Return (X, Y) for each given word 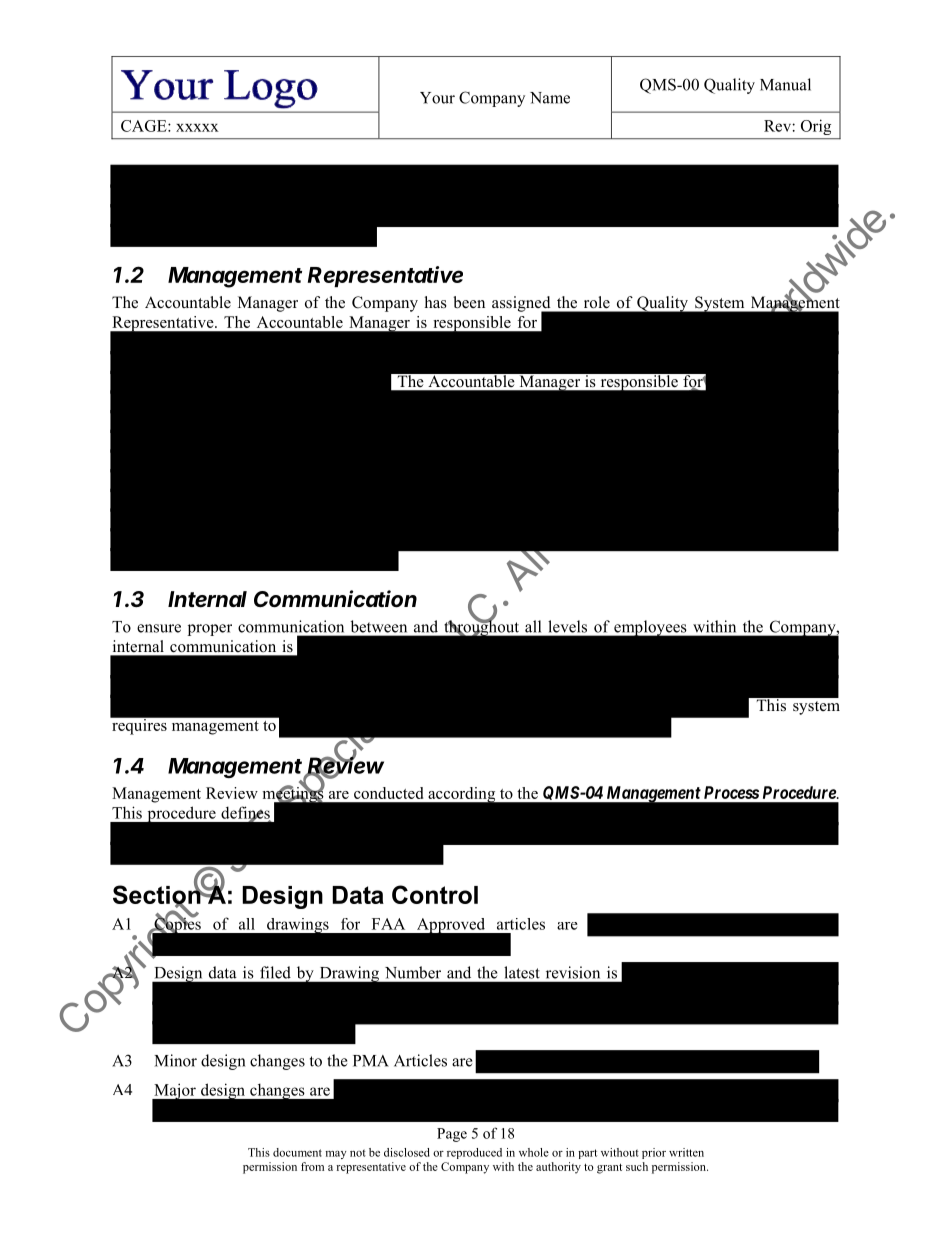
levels (568, 626)
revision (573, 972)
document (297, 1152)
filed (275, 972)
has (436, 302)
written (686, 1152)
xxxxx (197, 128)
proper (210, 630)
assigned (522, 305)
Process (731, 792)
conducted (388, 793)
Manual (785, 84)
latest (522, 972)
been (469, 302)
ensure (159, 628)
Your (437, 98)
